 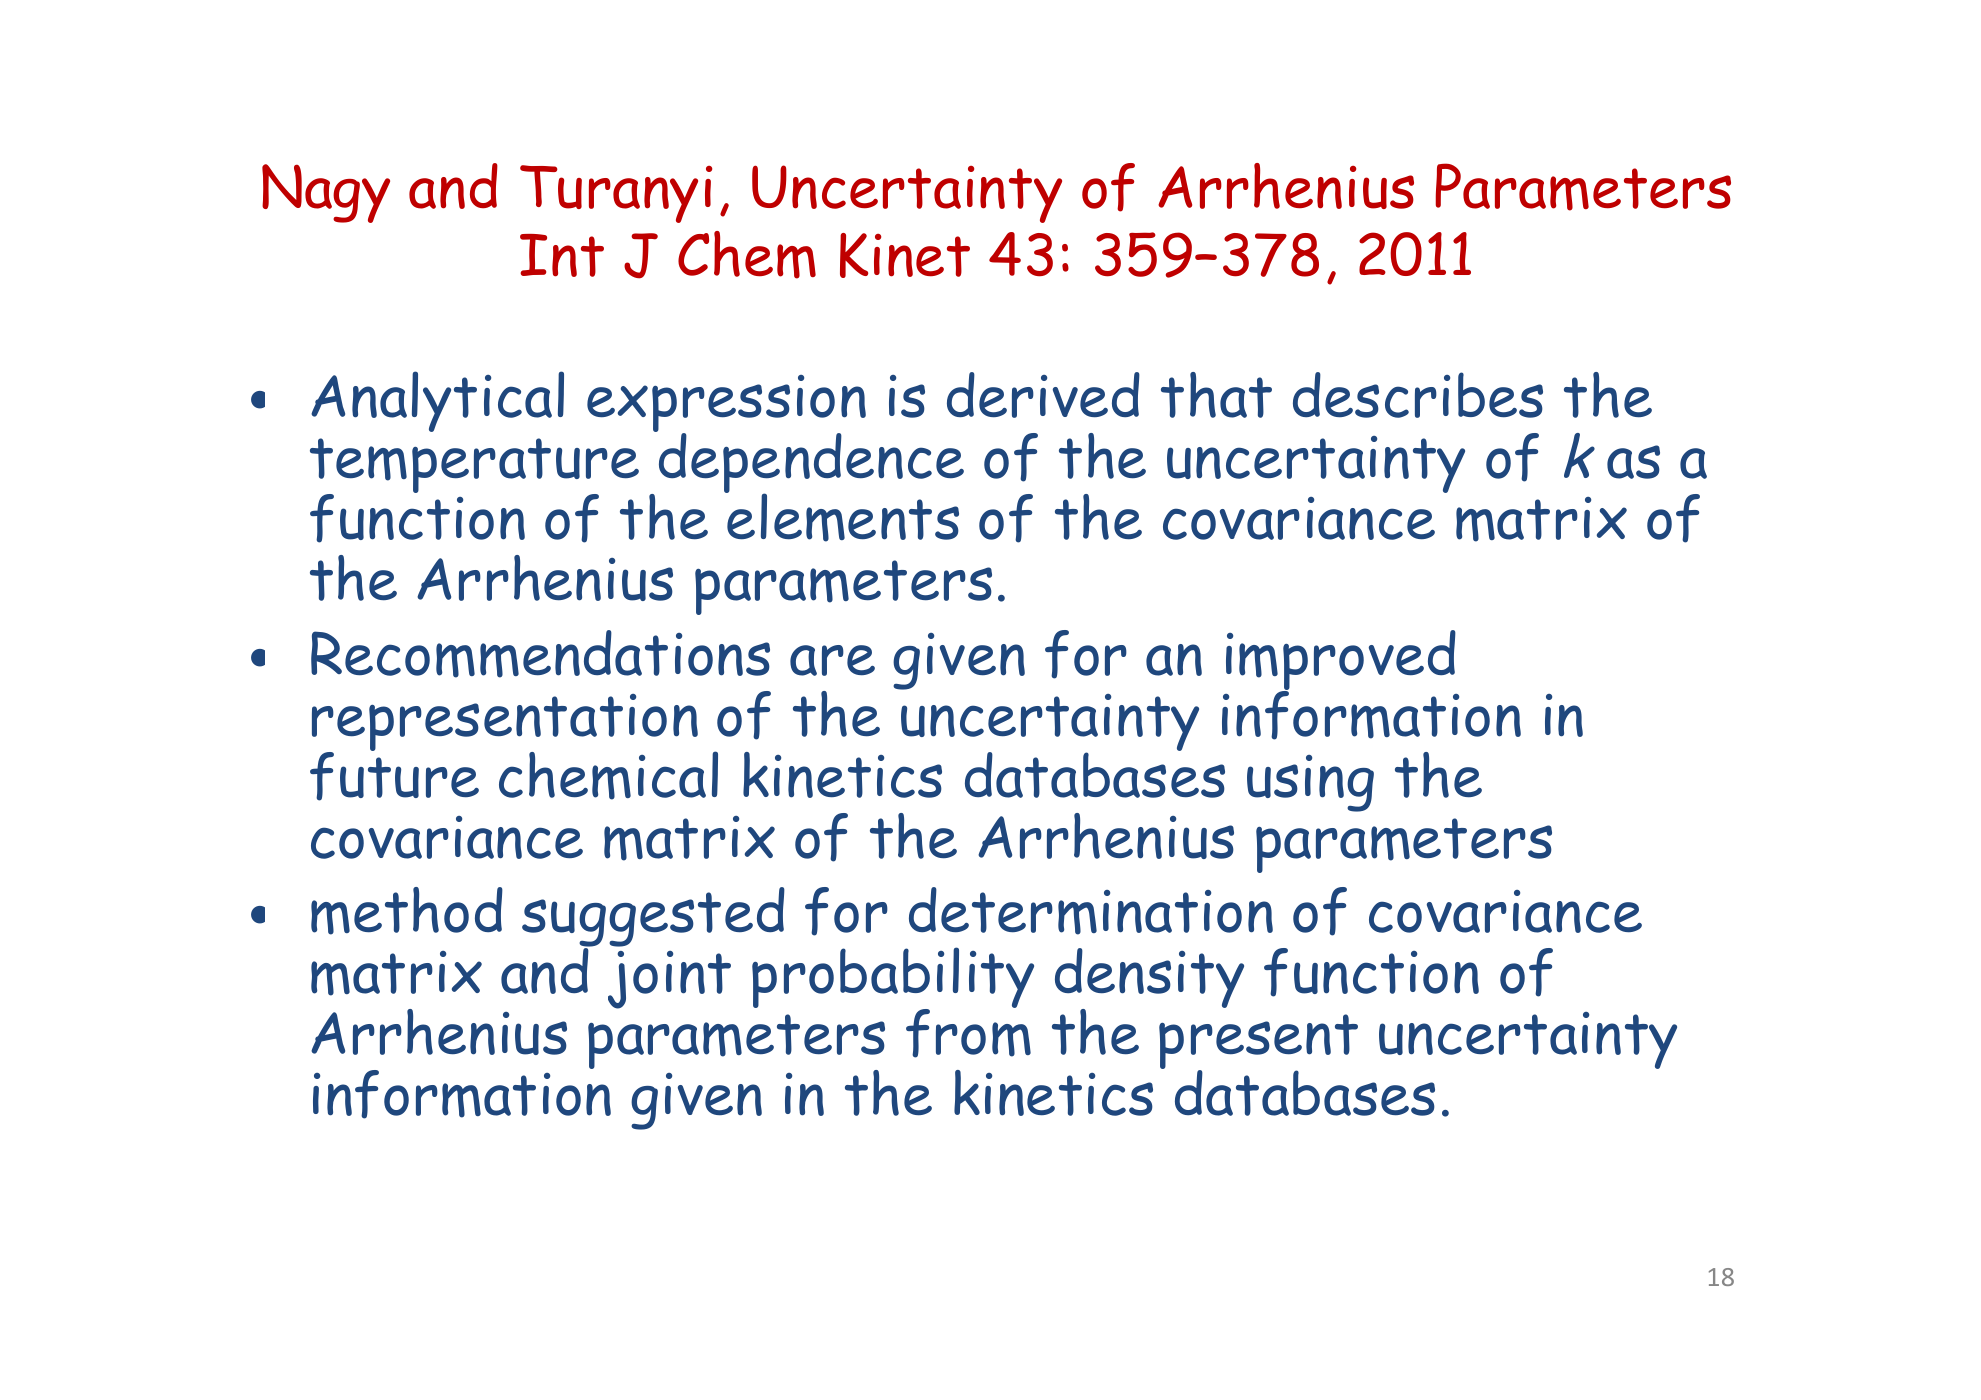 What do you see at coordinates (1149, 979) in the screenshot?
I see `density` at bounding box center [1149, 979].
